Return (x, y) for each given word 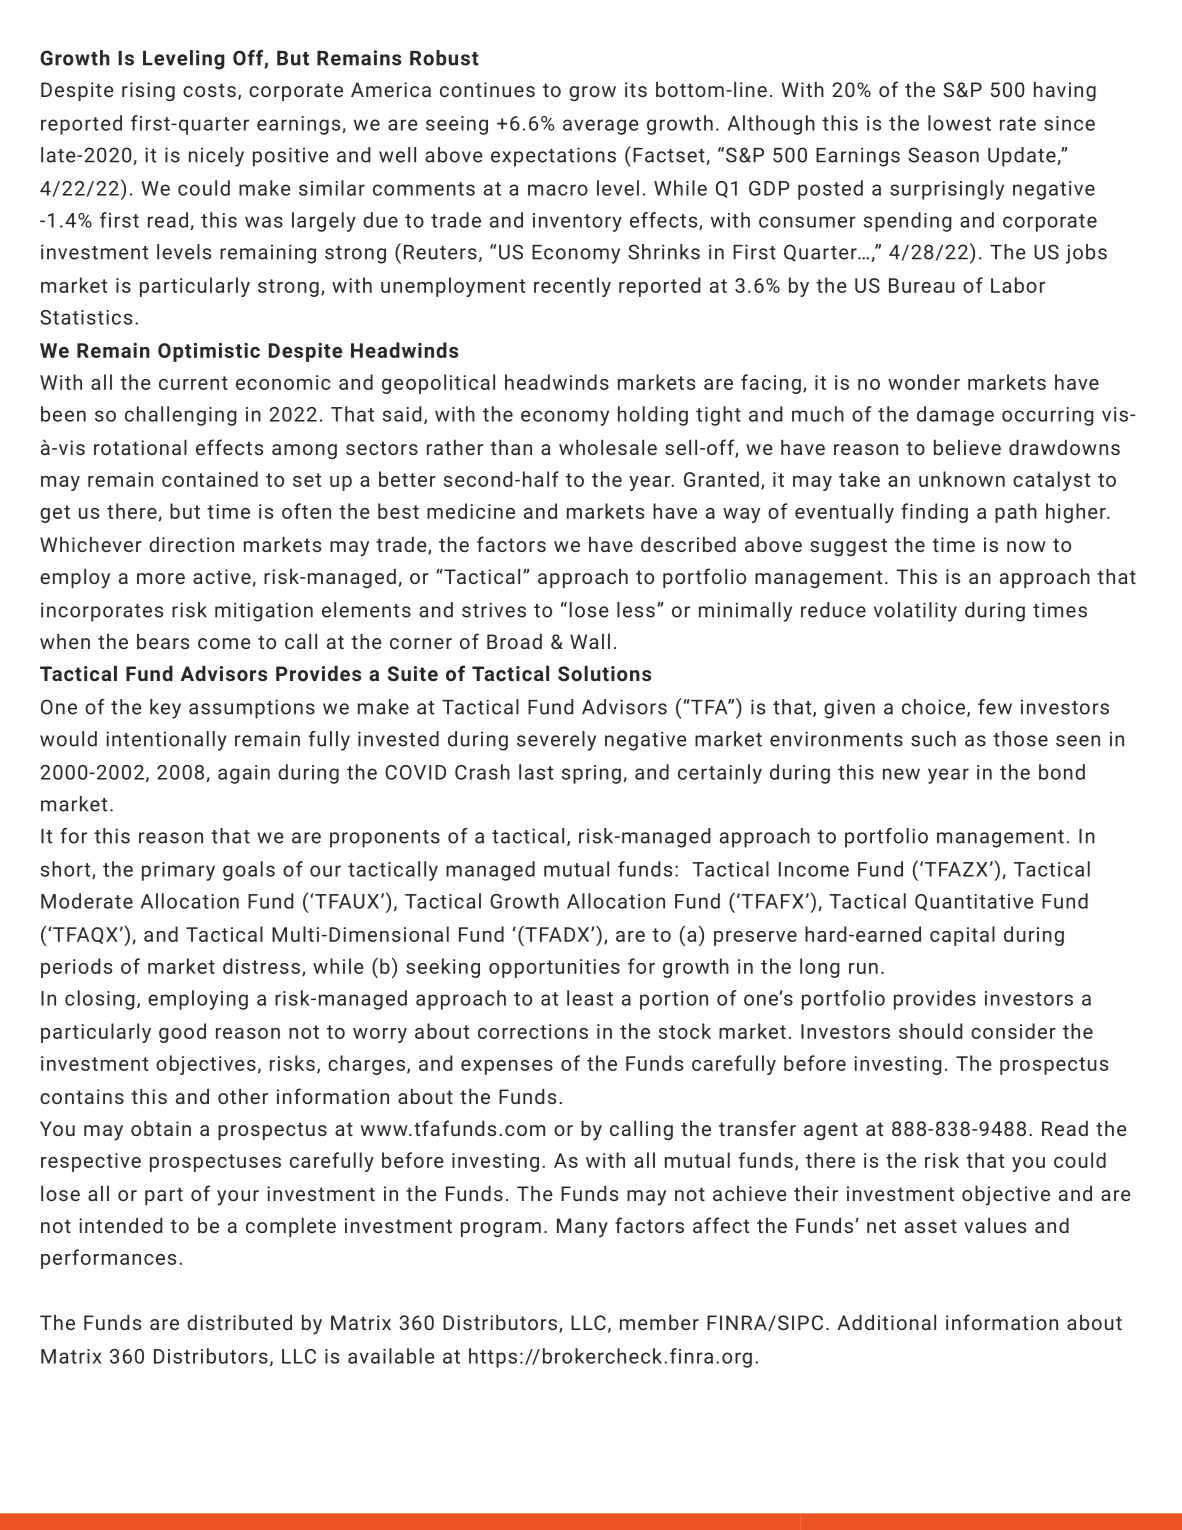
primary (178, 871)
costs (209, 90)
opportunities (554, 968)
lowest (959, 123)
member (659, 1322)
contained (210, 479)
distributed (239, 1322)
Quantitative (974, 902)
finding (934, 513)
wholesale (608, 447)
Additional (886, 1322)
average (601, 127)
